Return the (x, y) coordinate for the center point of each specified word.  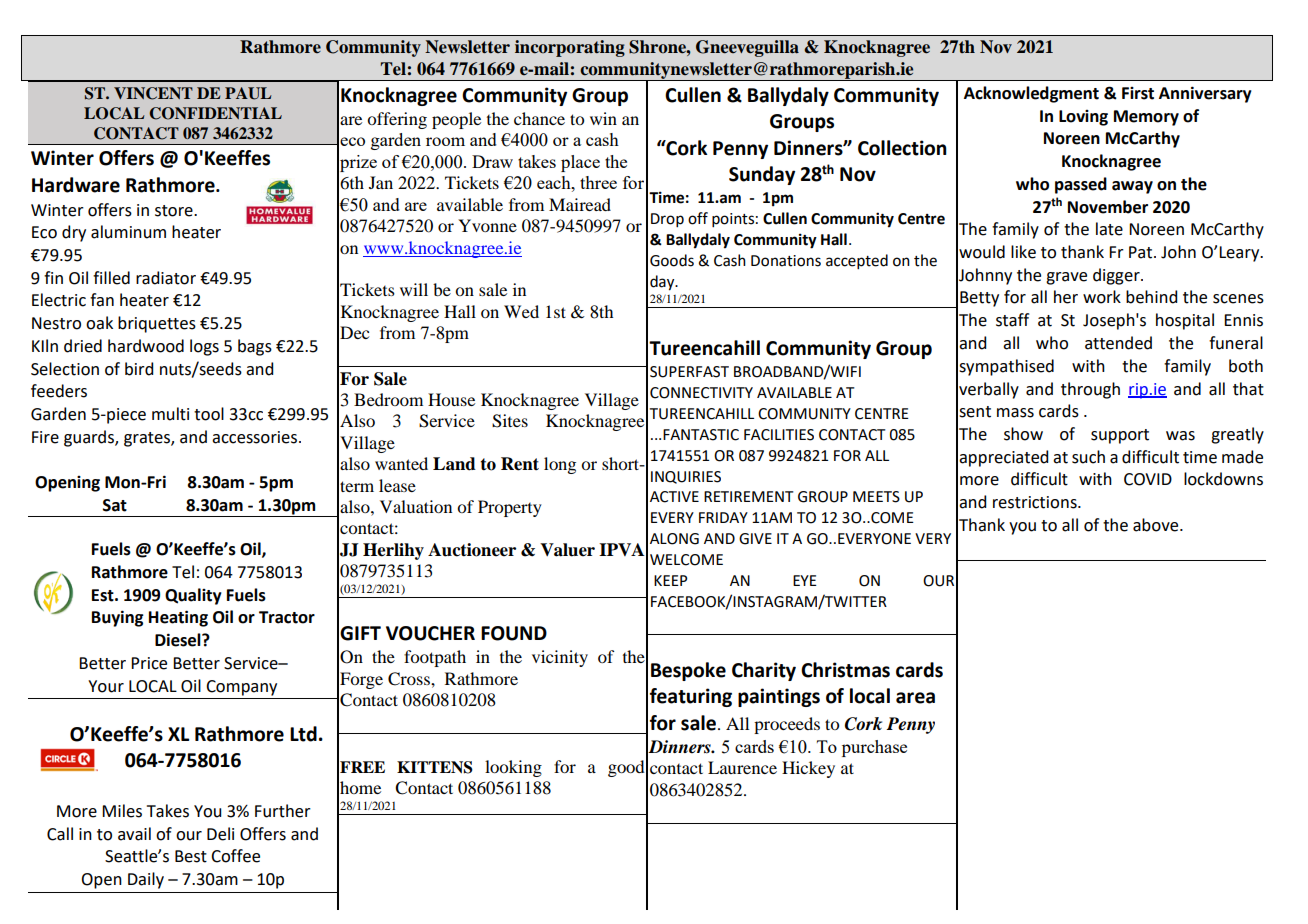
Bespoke (688, 671)
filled (111, 278)
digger (1117, 276)
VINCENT (153, 93)
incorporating (570, 48)
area (915, 698)
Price (149, 663)
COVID (1148, 479)
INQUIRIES (686, 477)
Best (191, 856)
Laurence (742, 767)
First (1138, 93)
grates (148, 439)
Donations (786, 261)
